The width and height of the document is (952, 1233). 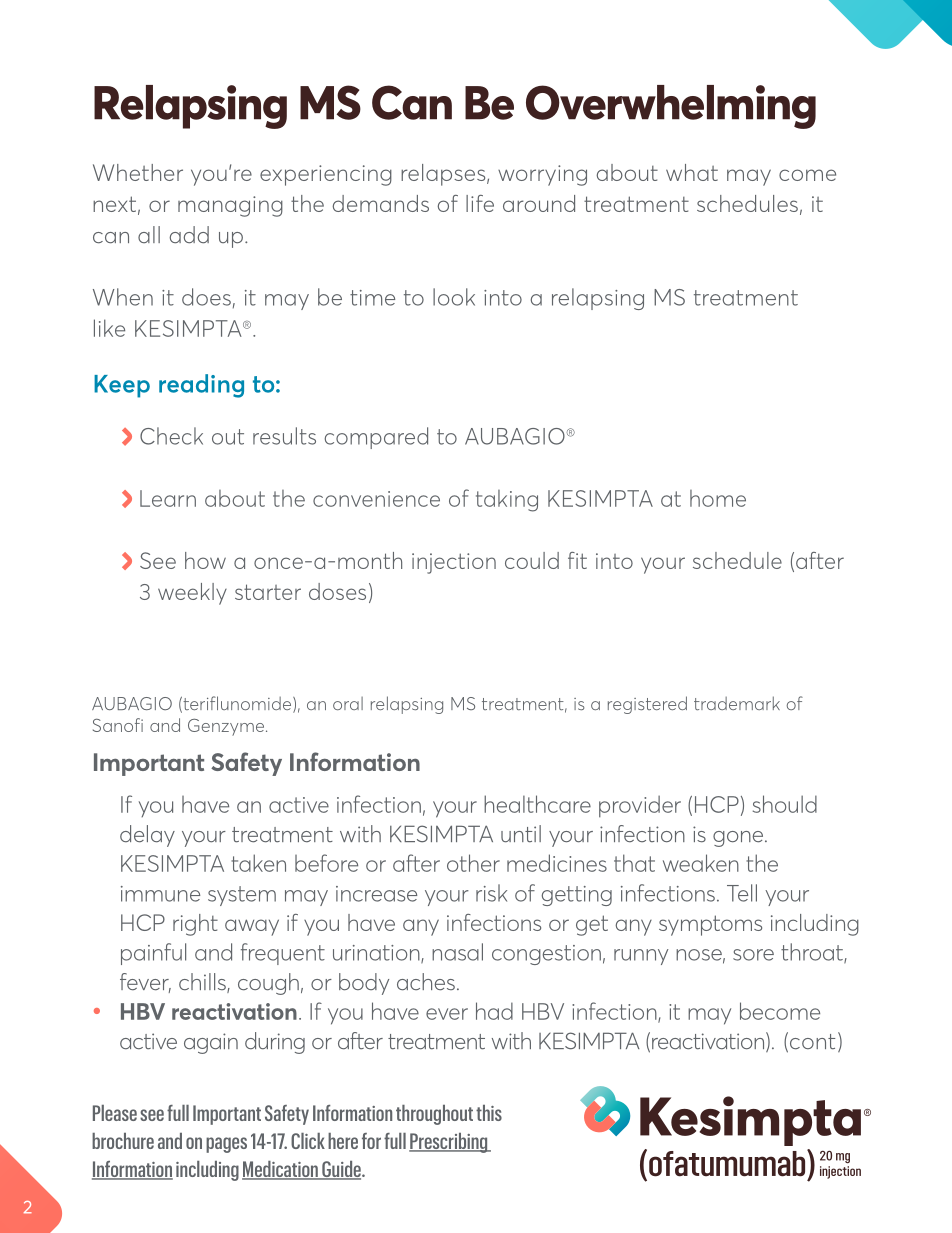 What do you see at coordinates (737, 703) in the document?
I see `trademark` at bounding box center [737, 703].
